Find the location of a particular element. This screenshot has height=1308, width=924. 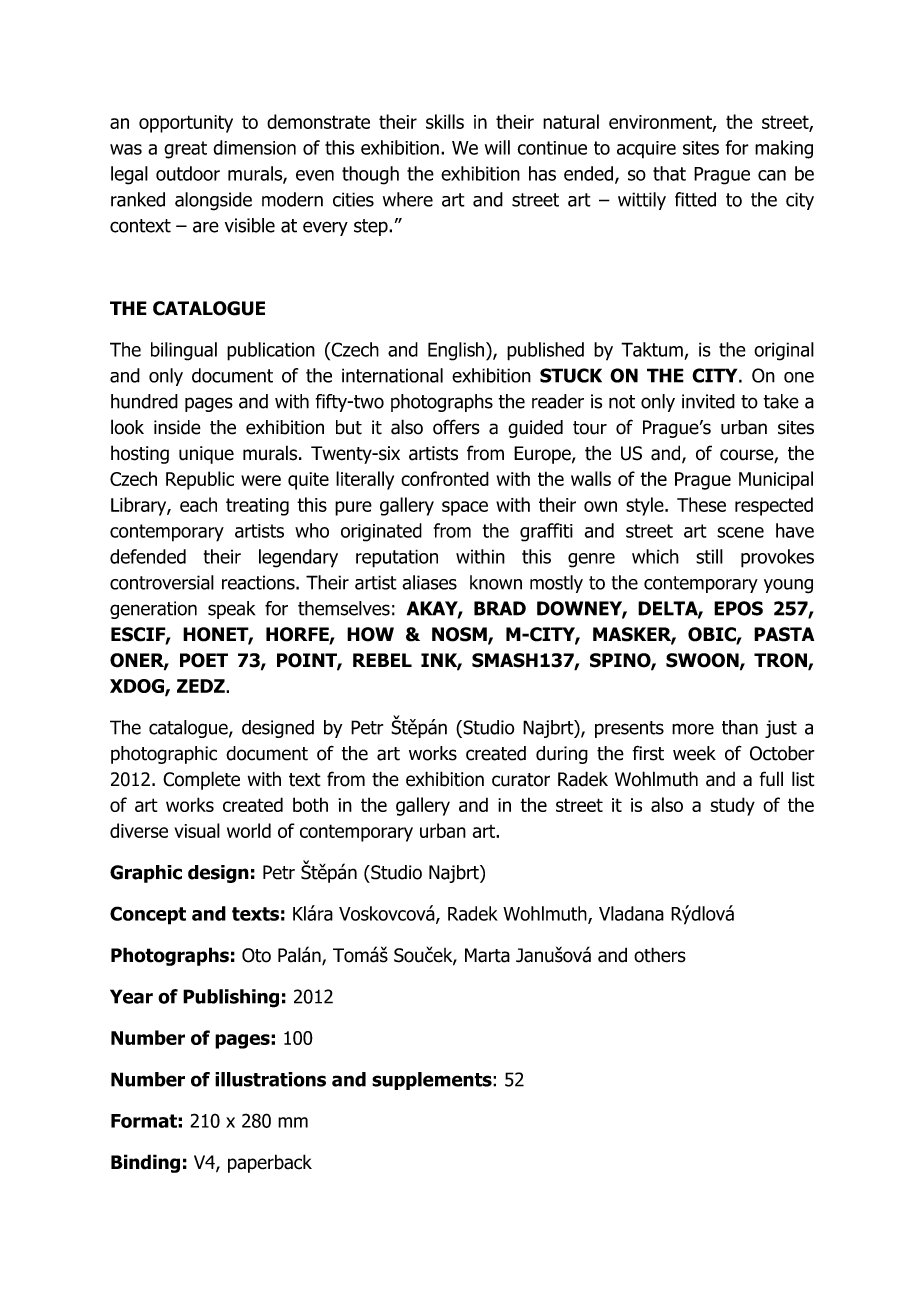

great is located at coordinates (185, 150).
